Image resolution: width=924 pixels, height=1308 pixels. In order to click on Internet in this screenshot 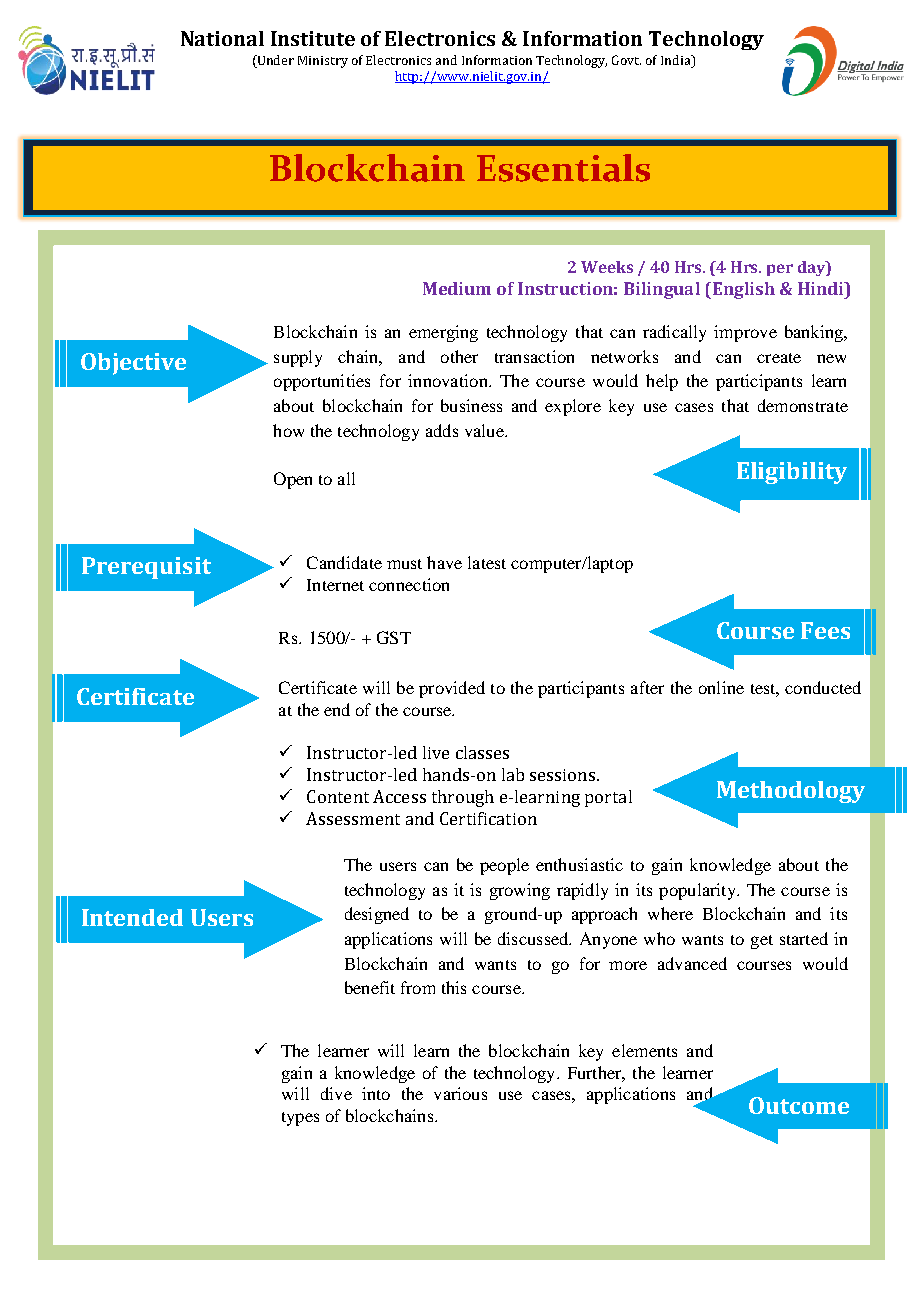, I will do `click(335, 585)`.
